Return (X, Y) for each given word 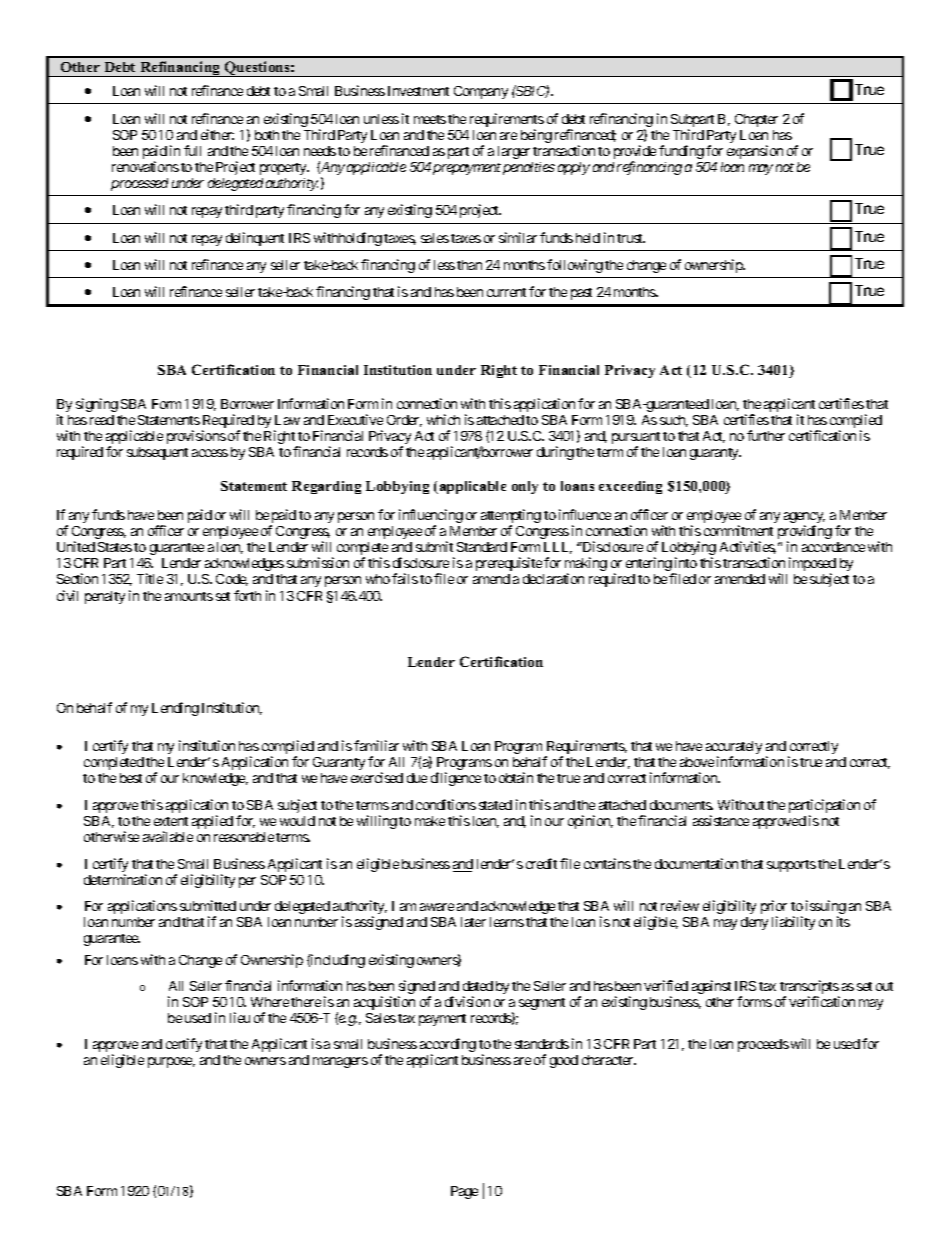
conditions (446, 804)
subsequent (157, 453)
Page (464, 1192)
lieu (240, 1017)
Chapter (756, 120)
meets (430, 119)
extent (171, 821)
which (443, 419)
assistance (721, 820)
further (766, 435)
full (192, 150)
